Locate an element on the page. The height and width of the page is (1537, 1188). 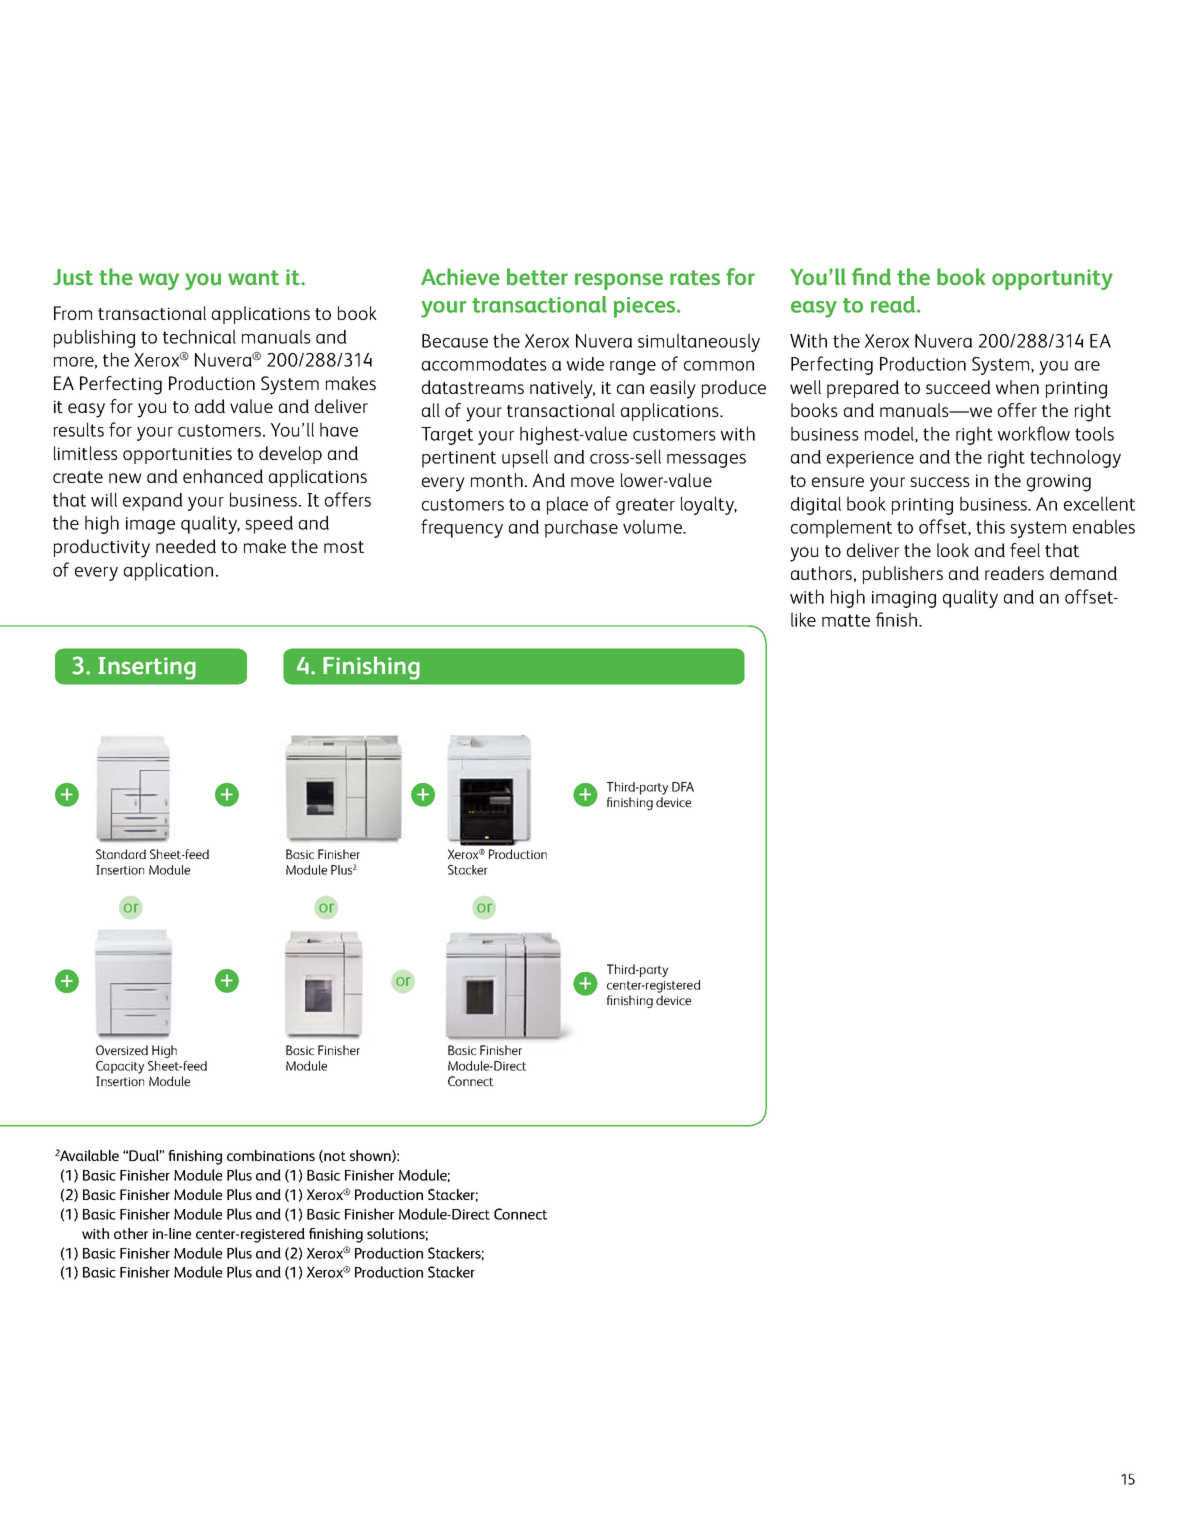
authors is located at coordinates (821, 573).
